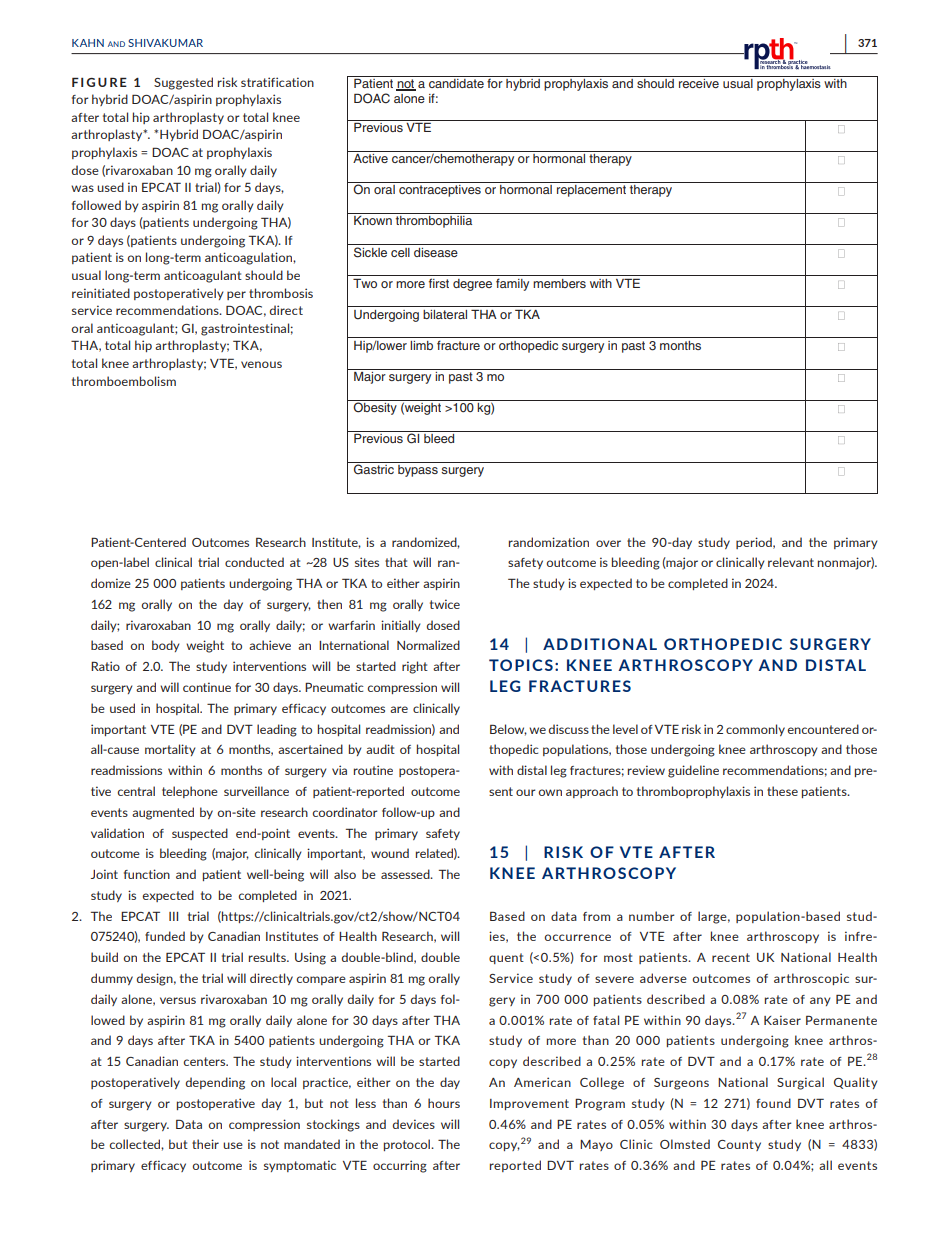  Describe the element at coordinates (456, 83) in the screenshot. I see `candidate` at that location.
